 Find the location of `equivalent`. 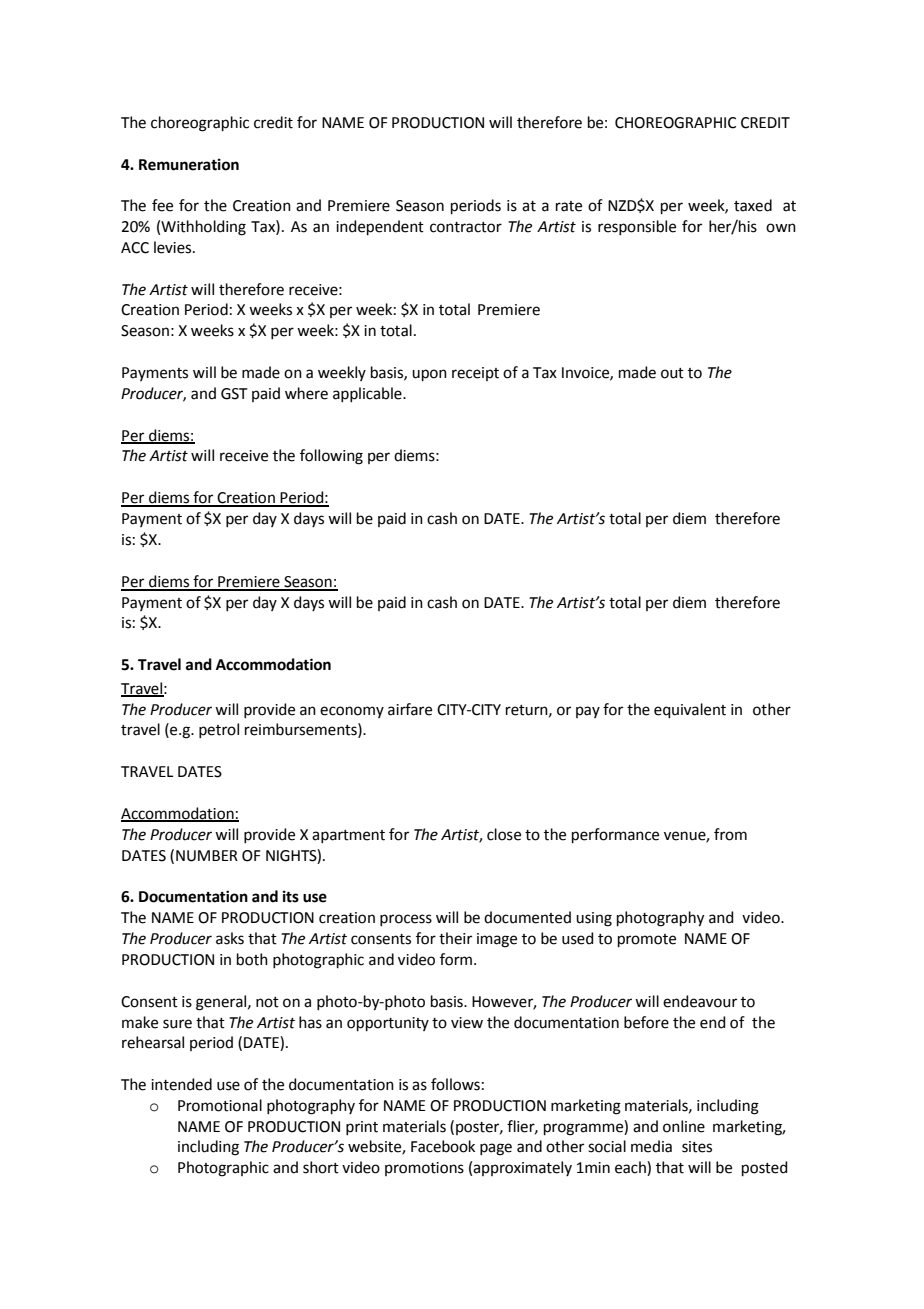

equivalent is located at coordinates (690, 710).
